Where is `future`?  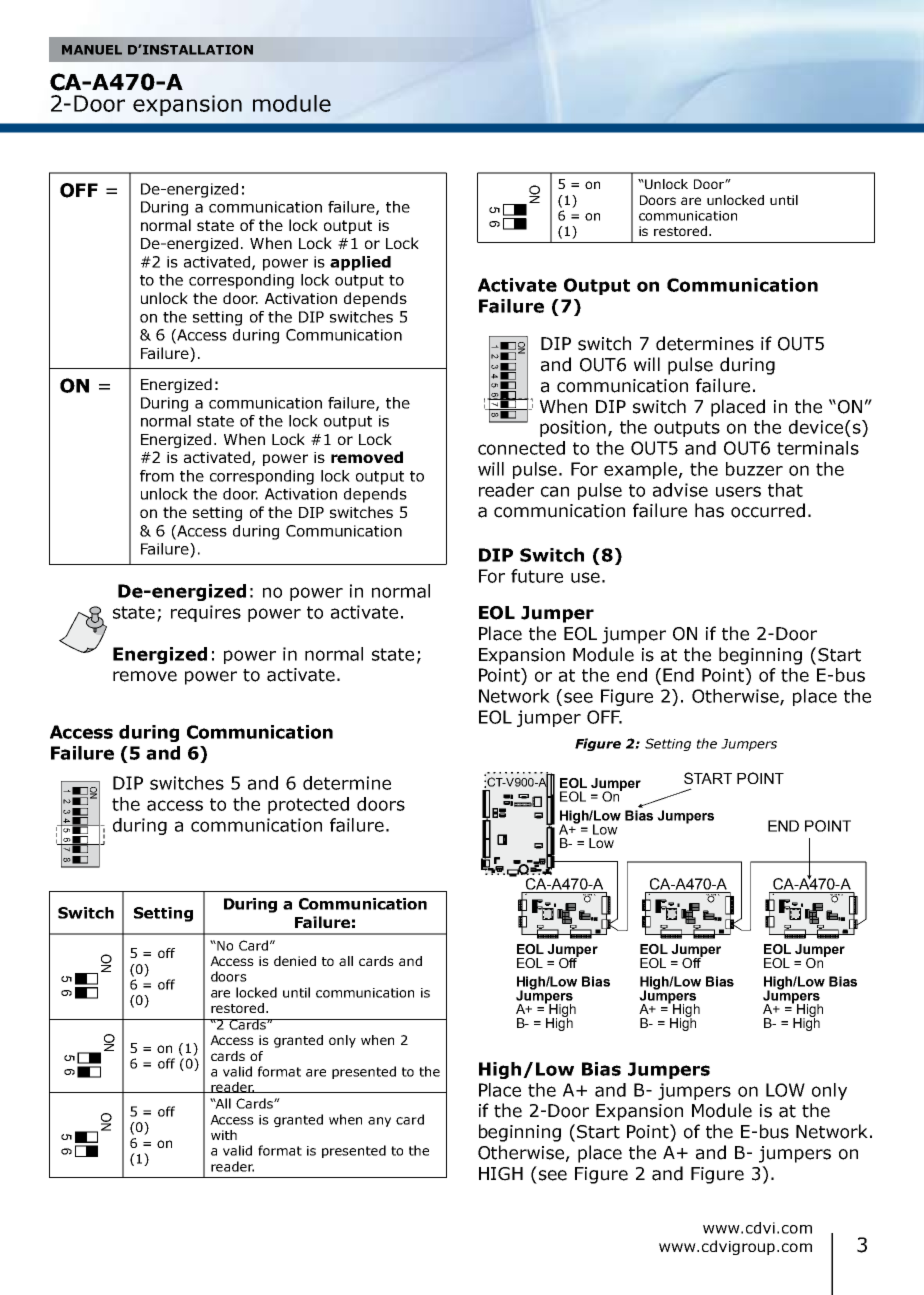
future is located at coordinates (537, 576).
